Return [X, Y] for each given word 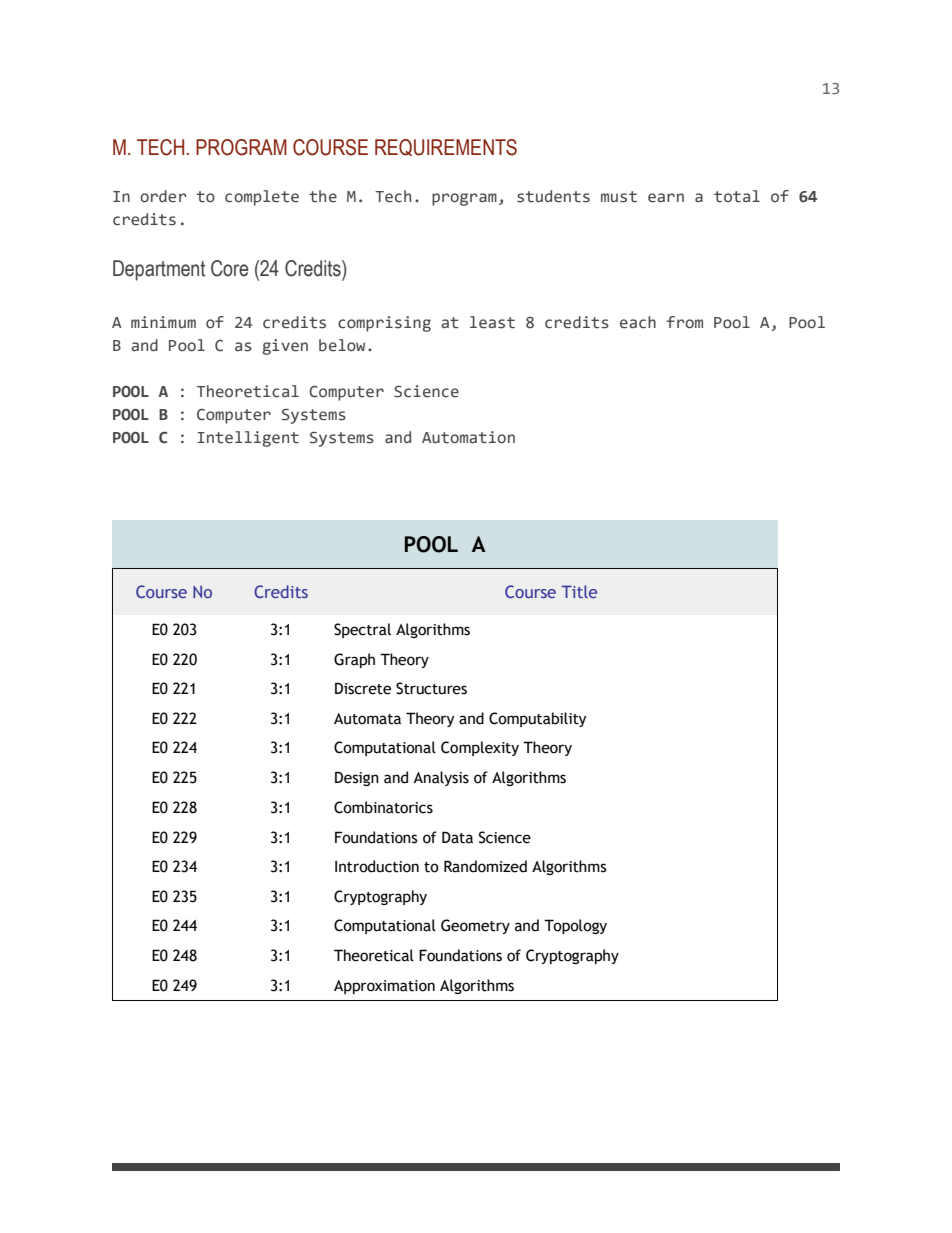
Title [579, 591]
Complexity [480, 748]
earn [666, 198]
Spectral [362, 630]
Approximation [384, 987]
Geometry [475, 926]
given [285, 347]
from [684, 322]
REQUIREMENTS [446, 147]
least [492, 322]
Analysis [441, 778]
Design [357, 778]
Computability [537, 719]
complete [262, 198]
